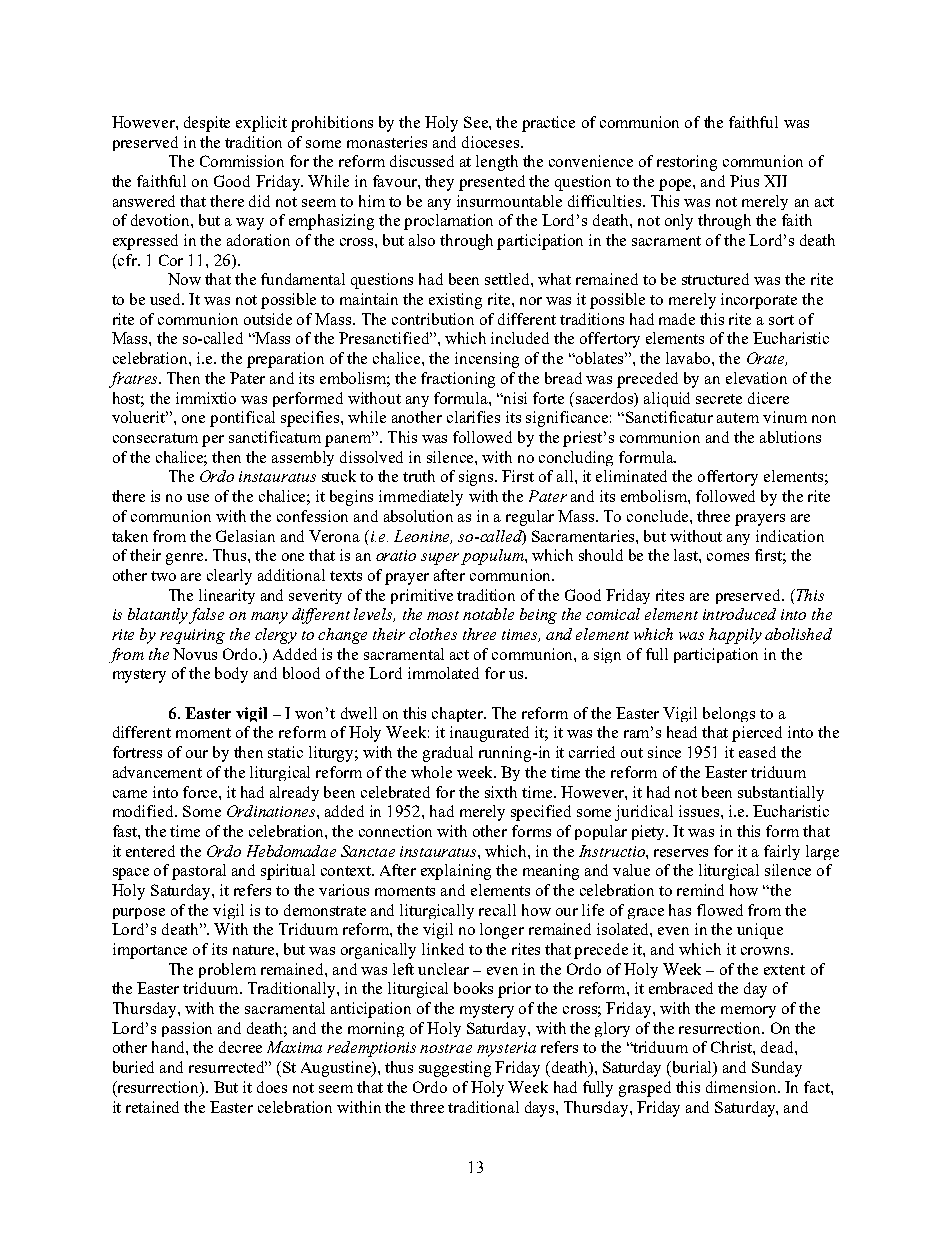 The image size is (952, 1233). Describe the element at coordinates (231, 675) in the image. I see `body` at that location.
